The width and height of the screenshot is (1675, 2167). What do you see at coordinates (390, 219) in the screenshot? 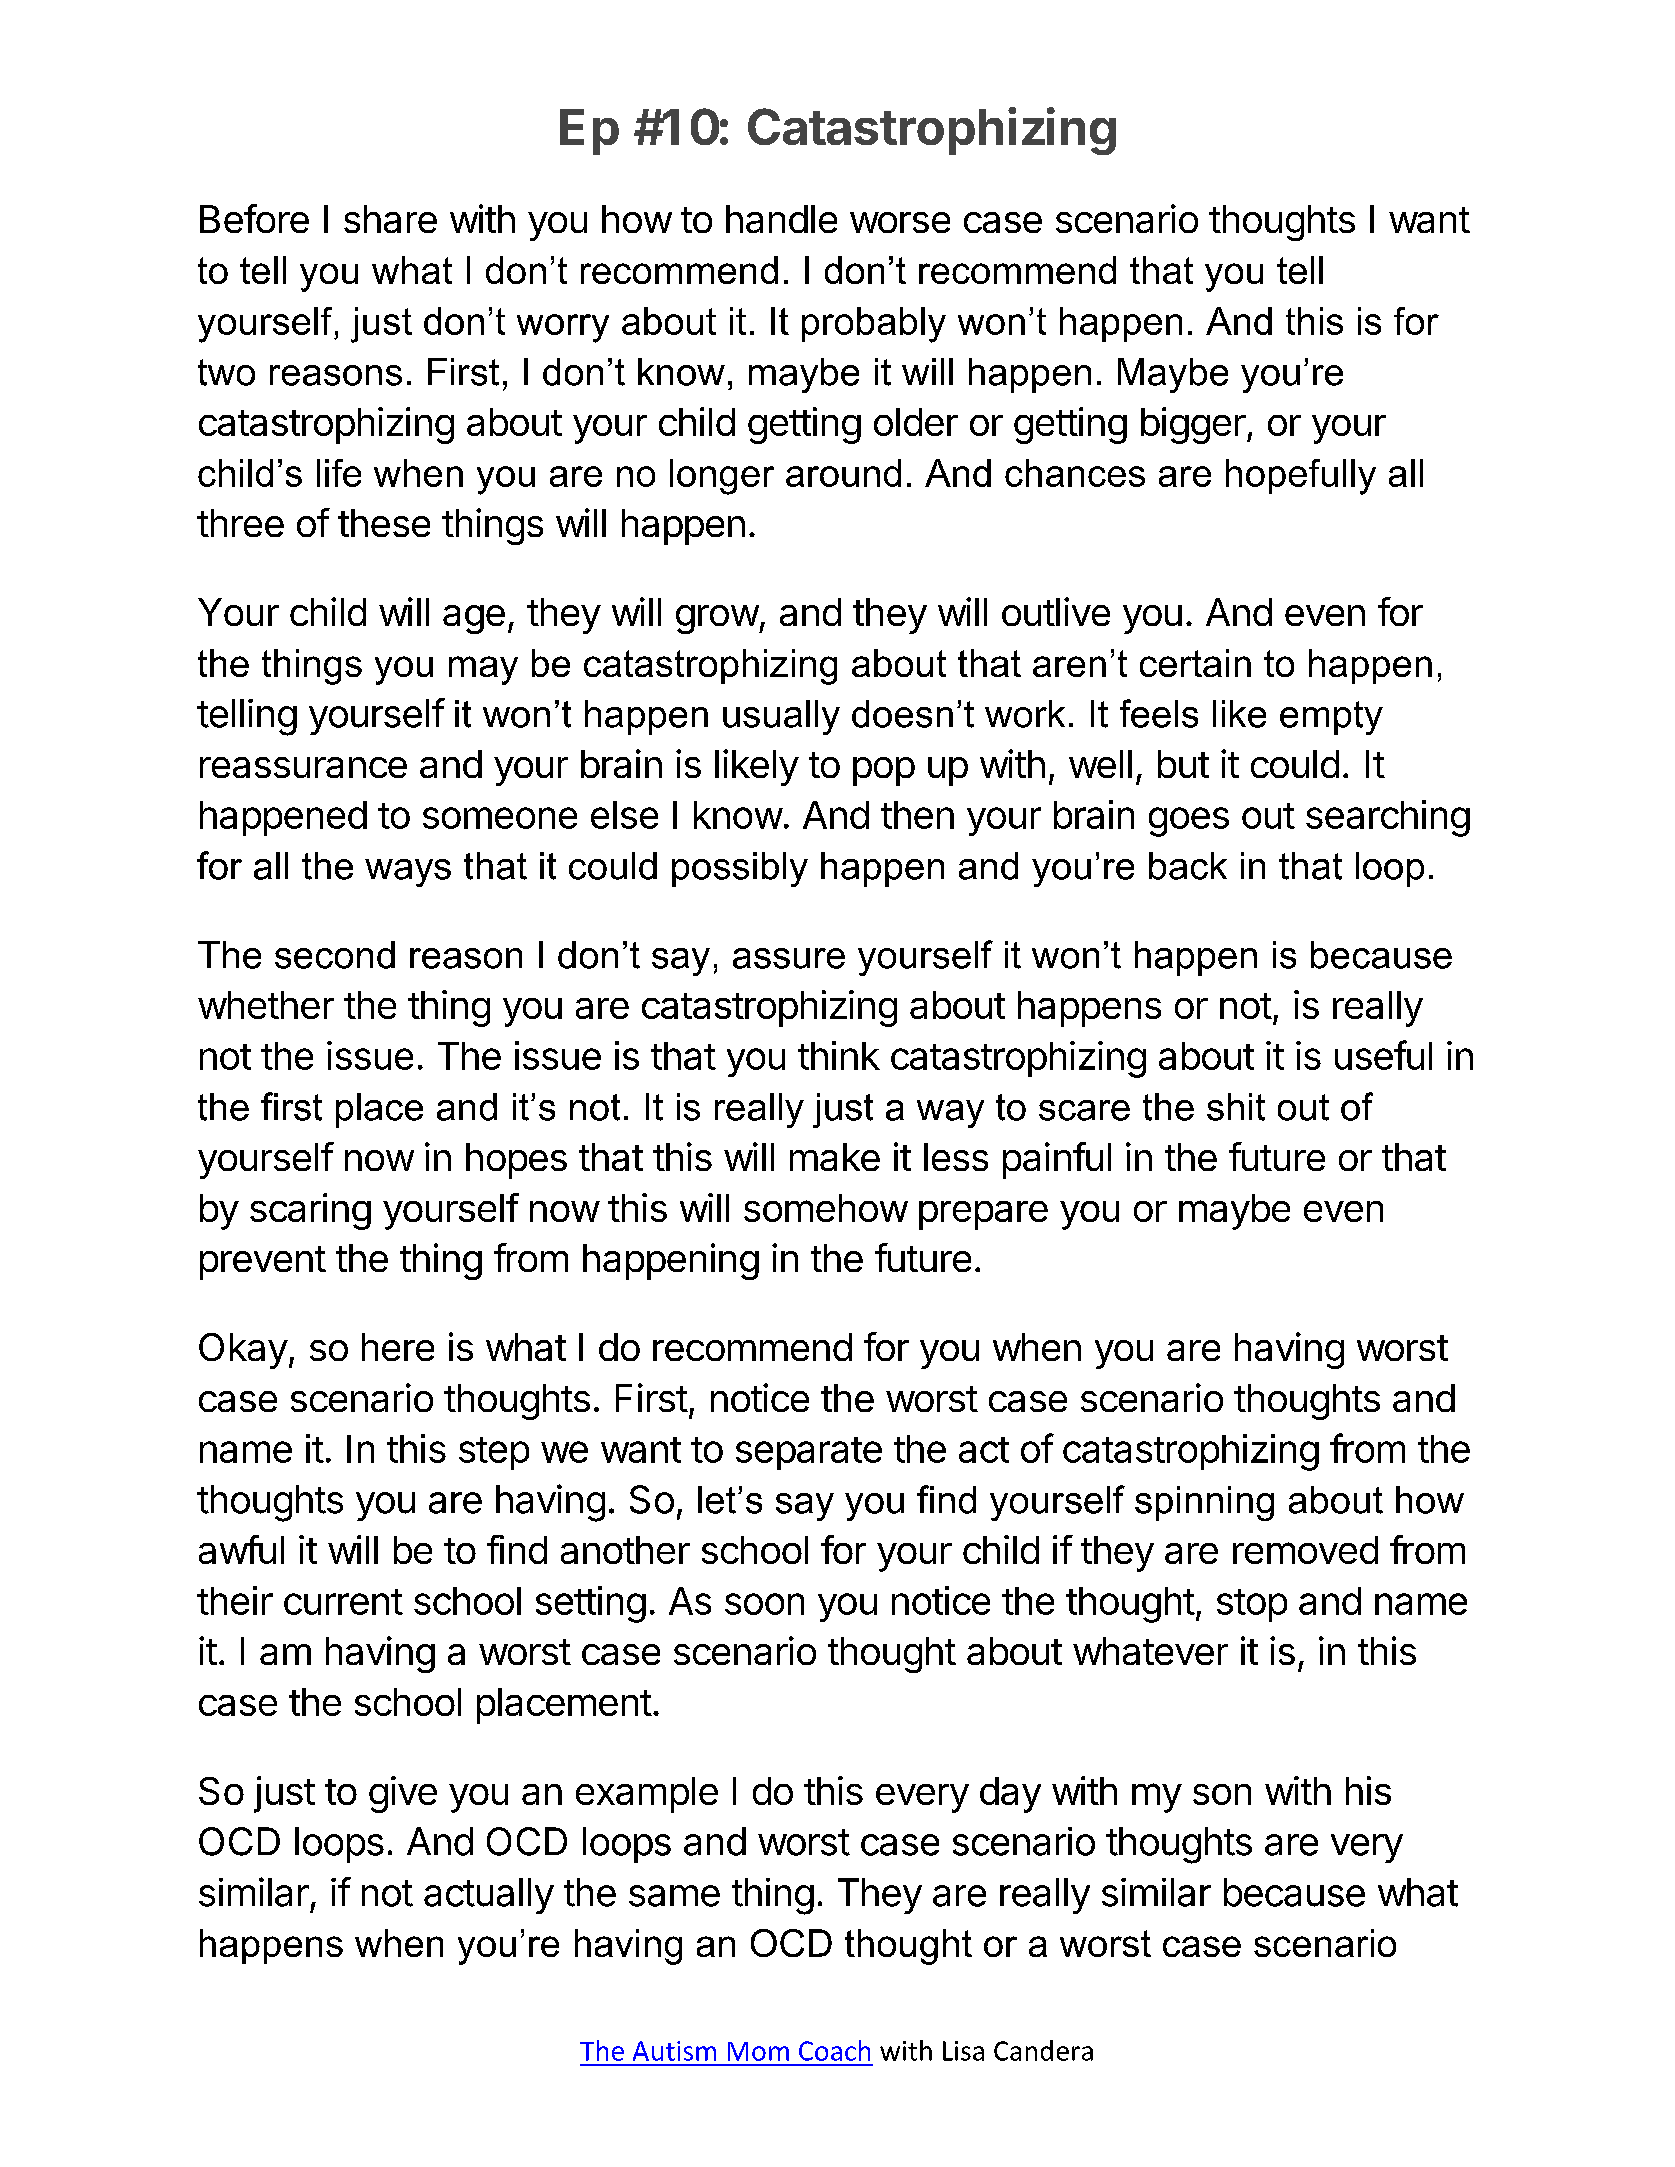
I see `share` at bounding box center [390, 219].
